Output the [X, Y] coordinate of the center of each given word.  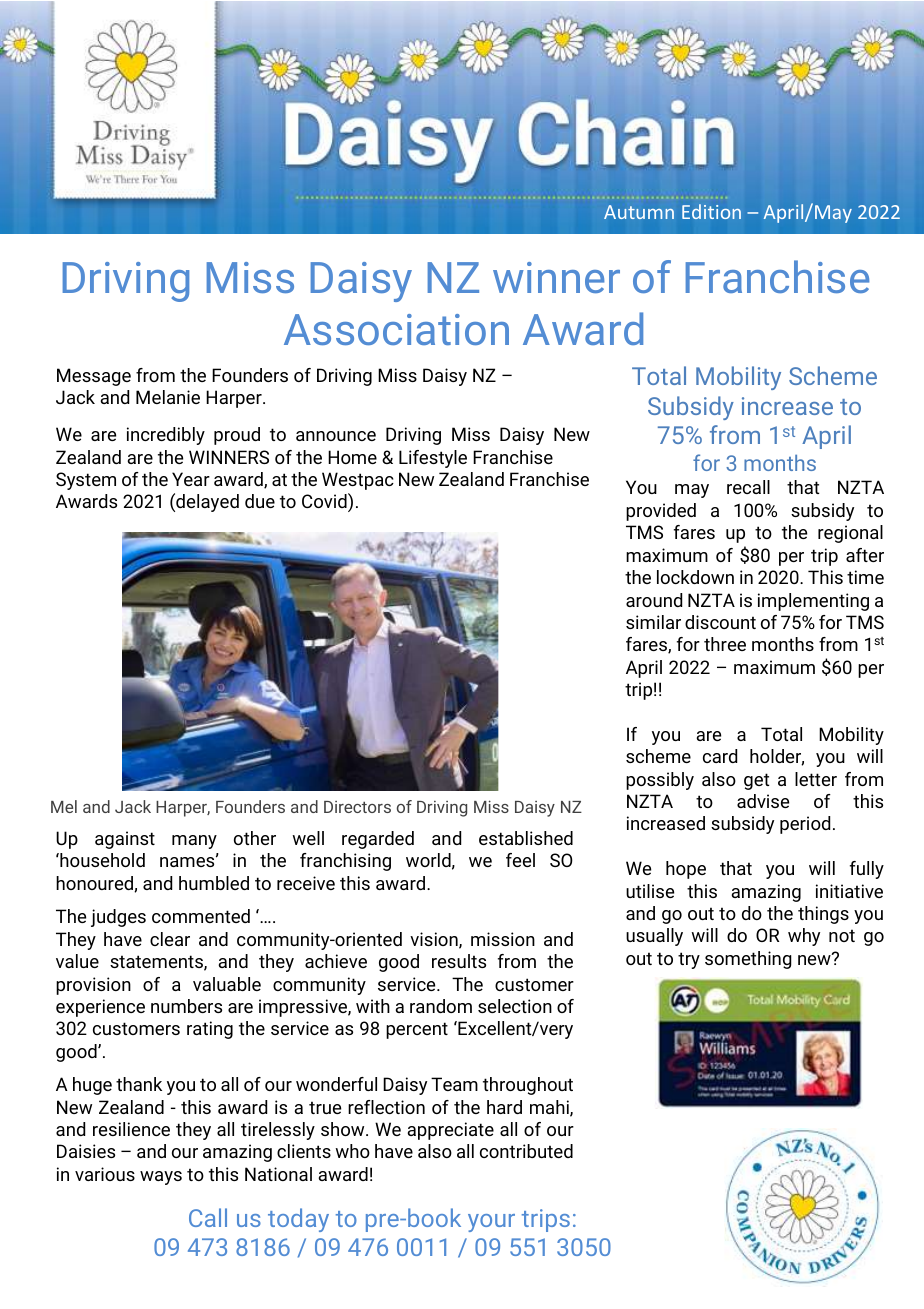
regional [850, 534]
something [748, 960]
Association [396, 329]
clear [170, 939]
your [491, 1223]
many [194, 842]
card [720, 756]
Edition [711, 211]
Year [191, 479]
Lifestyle [433, 459]
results [459, 961]
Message [94, 377]
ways [161, 1178]
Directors [357, 807]
